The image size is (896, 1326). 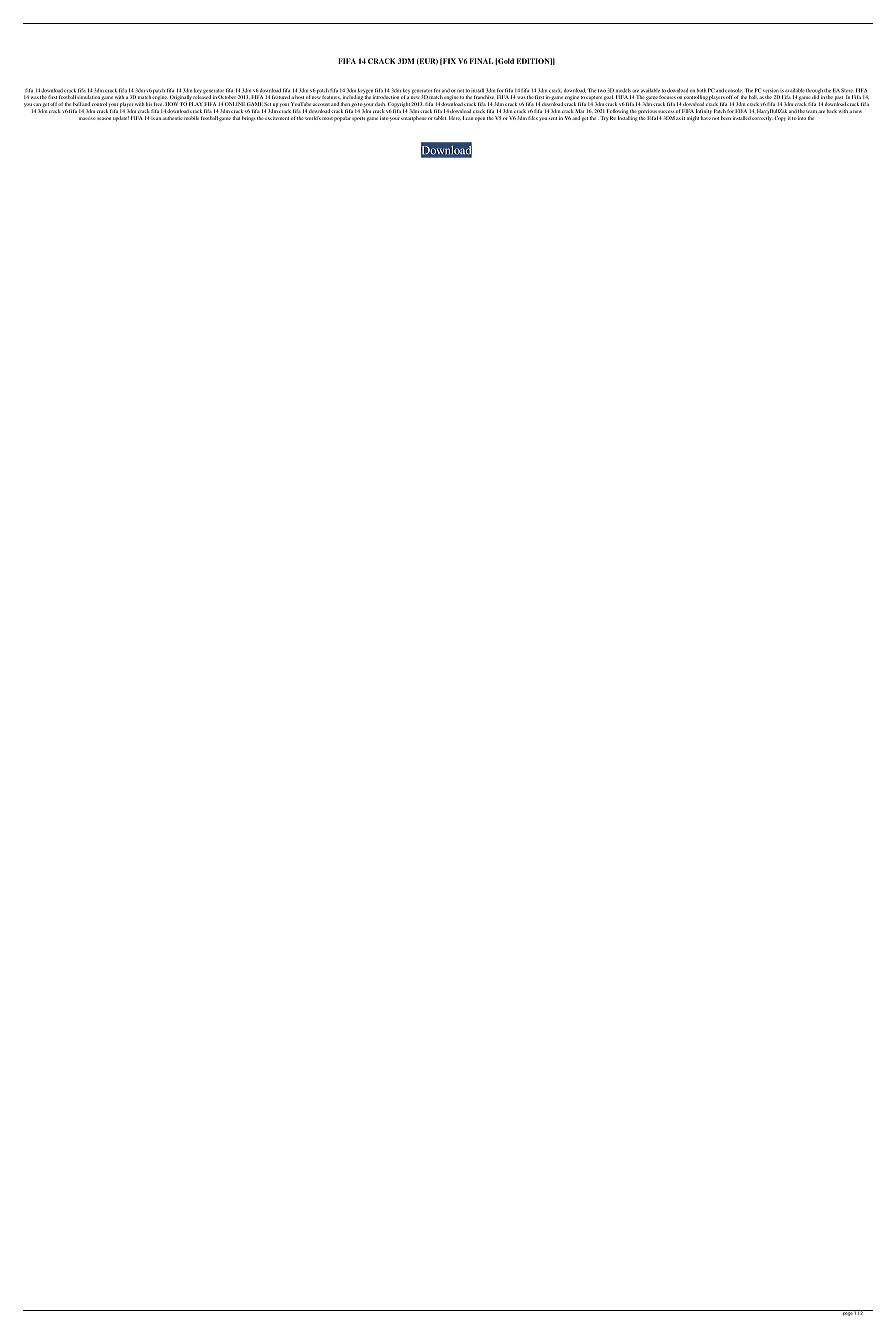 I want to click on smartphone, so click(x=414, y=118).
